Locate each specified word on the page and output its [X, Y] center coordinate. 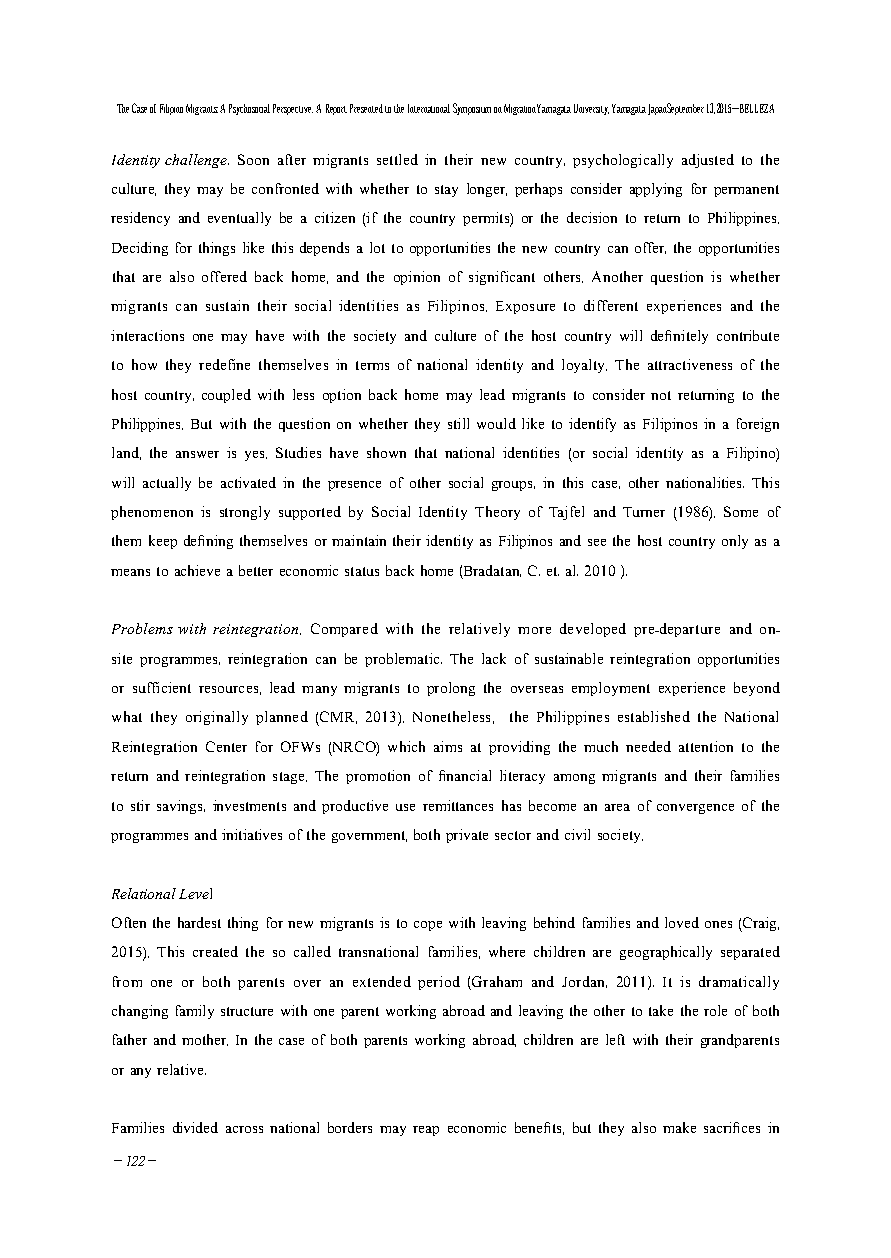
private [467, 836]
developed [593, 630]
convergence [695, 809]
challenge [197, 161]
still [458, 423]
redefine [224, 364]
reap [426, 1131]
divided [195, 1127]
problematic [403, 660]
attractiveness [690, 364]
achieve [197, 570]
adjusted [708, 161]
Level [195, 893]
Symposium [472, 109]
